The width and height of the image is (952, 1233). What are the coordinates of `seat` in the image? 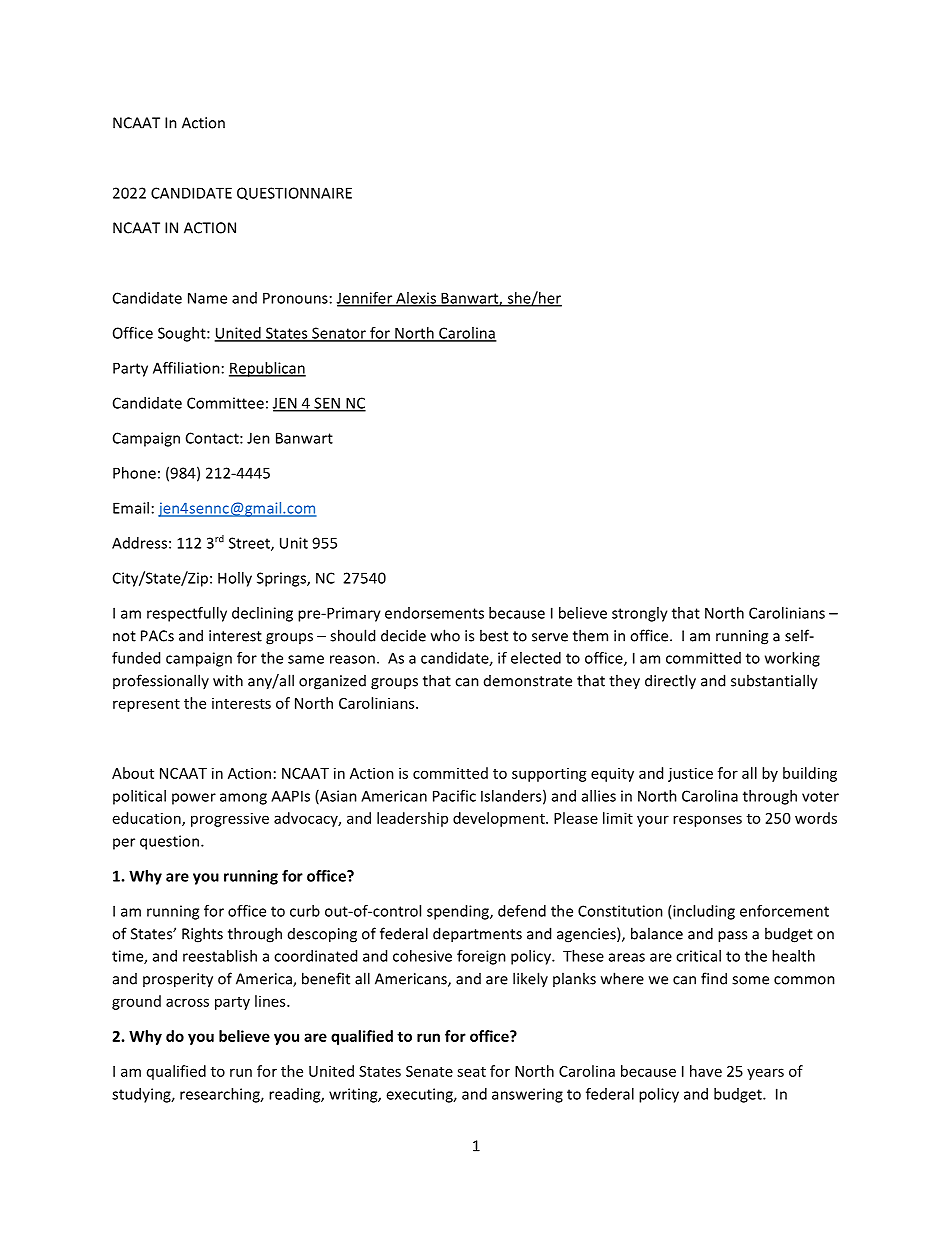 It's located at (471, 1072).
